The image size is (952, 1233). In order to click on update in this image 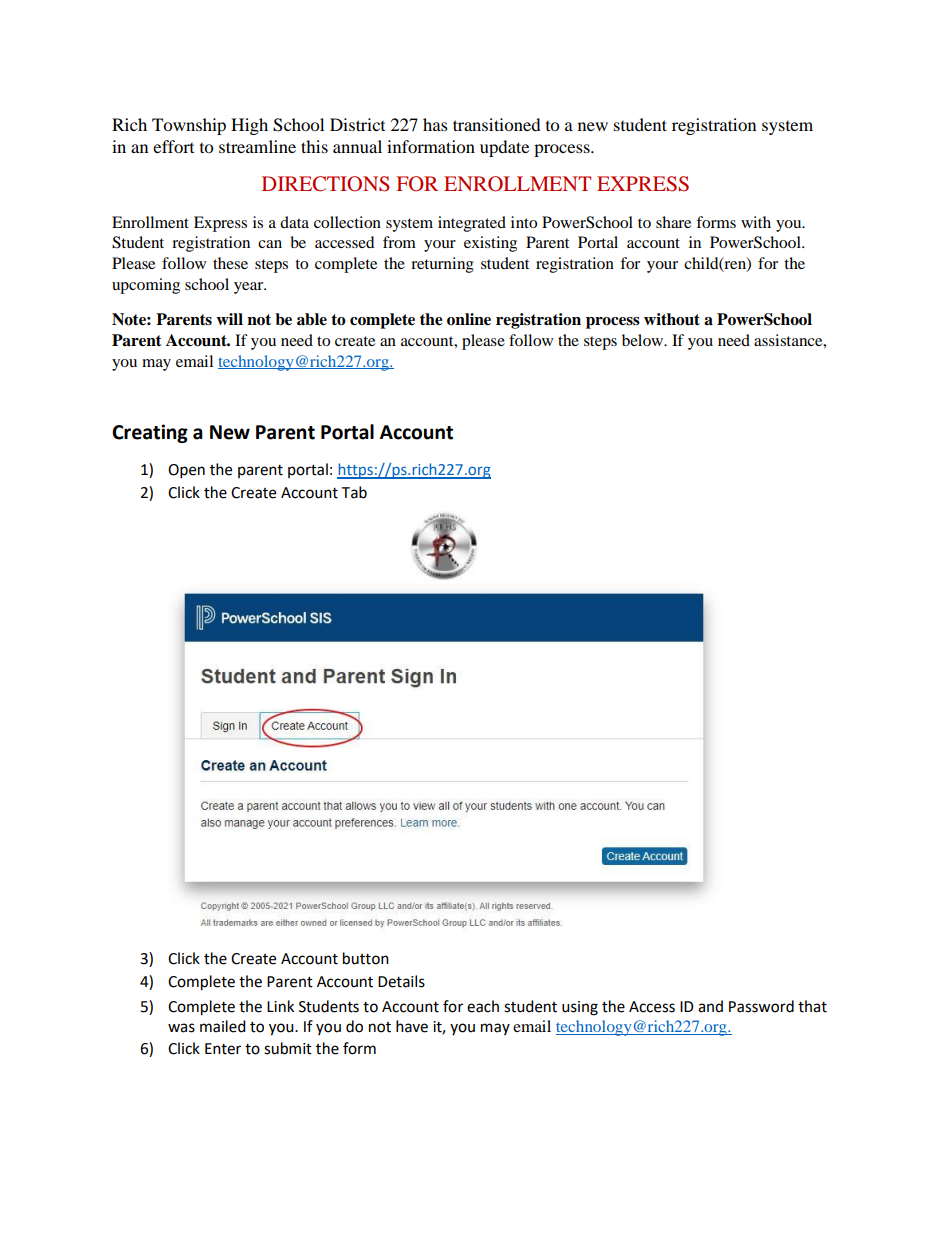, I will do `click(504, 148)`.
